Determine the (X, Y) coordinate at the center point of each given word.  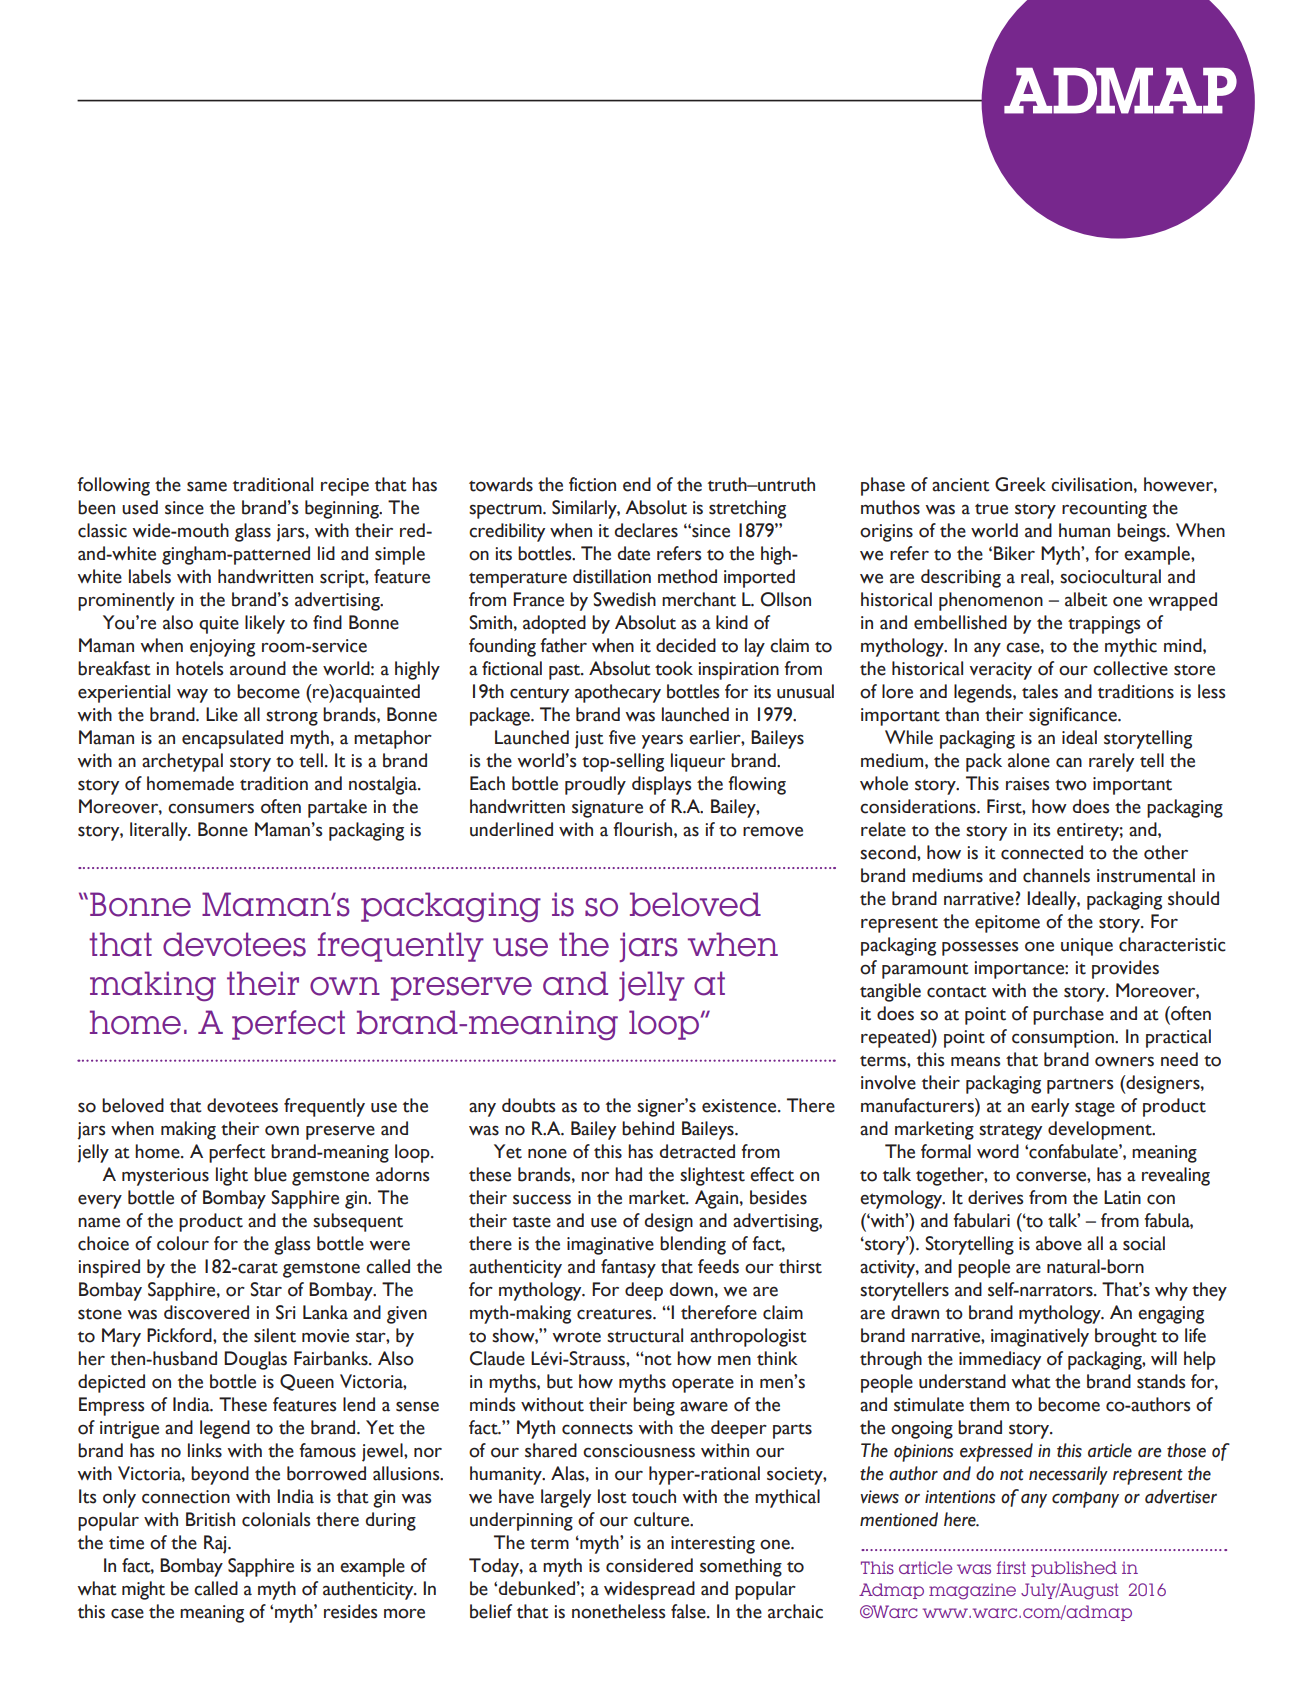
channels (1056, 875)
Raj (216, 1544)
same (207, 486)
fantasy (628, 1268)
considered (649, 1565)
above (1059, 1243)
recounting (1104, 510)
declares (646, 530)
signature (607, 809)
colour (183, 1243)
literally (160, 831)
